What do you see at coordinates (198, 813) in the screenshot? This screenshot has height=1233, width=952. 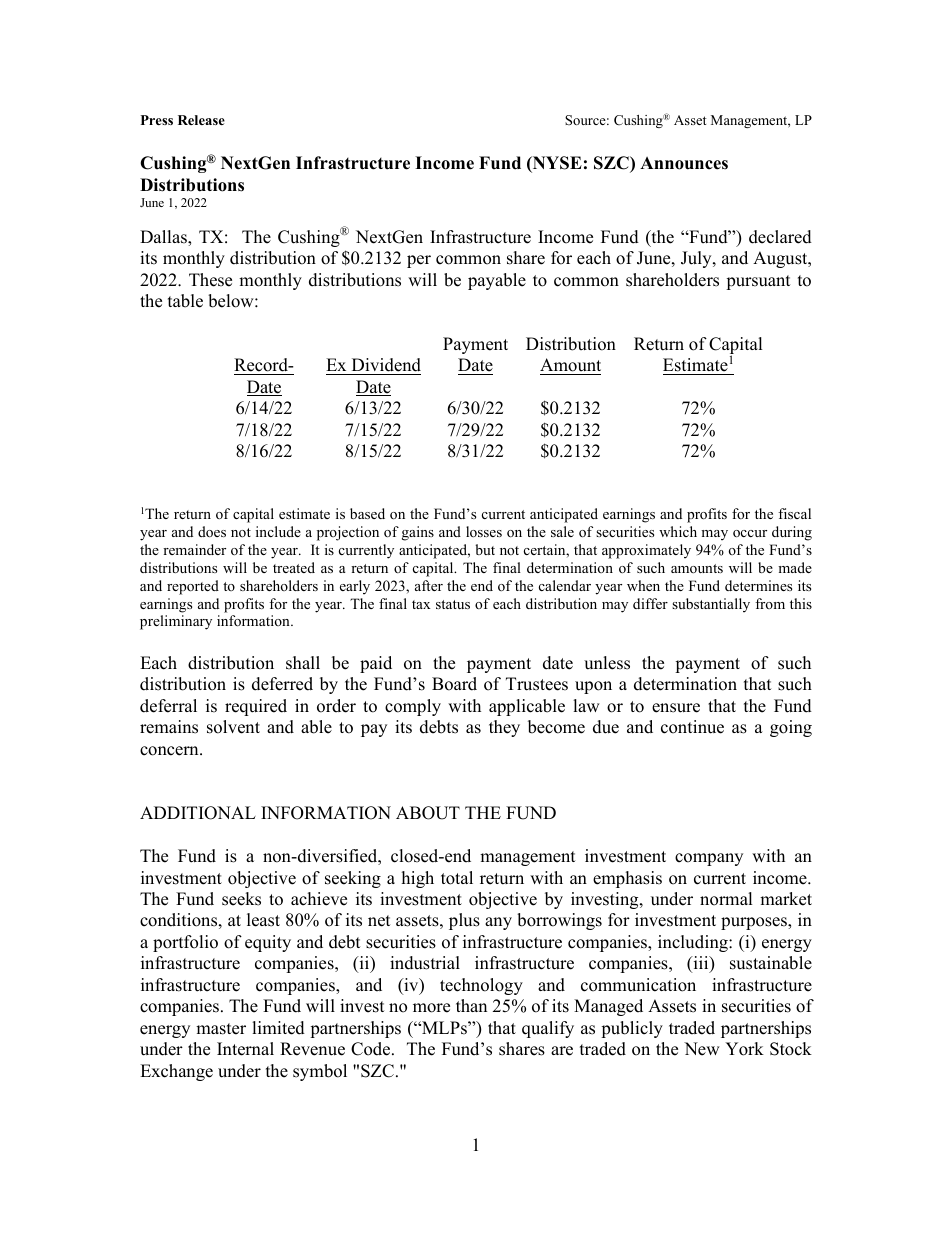 I see `ADDITIONAL` at bounding box center [198, 813].
